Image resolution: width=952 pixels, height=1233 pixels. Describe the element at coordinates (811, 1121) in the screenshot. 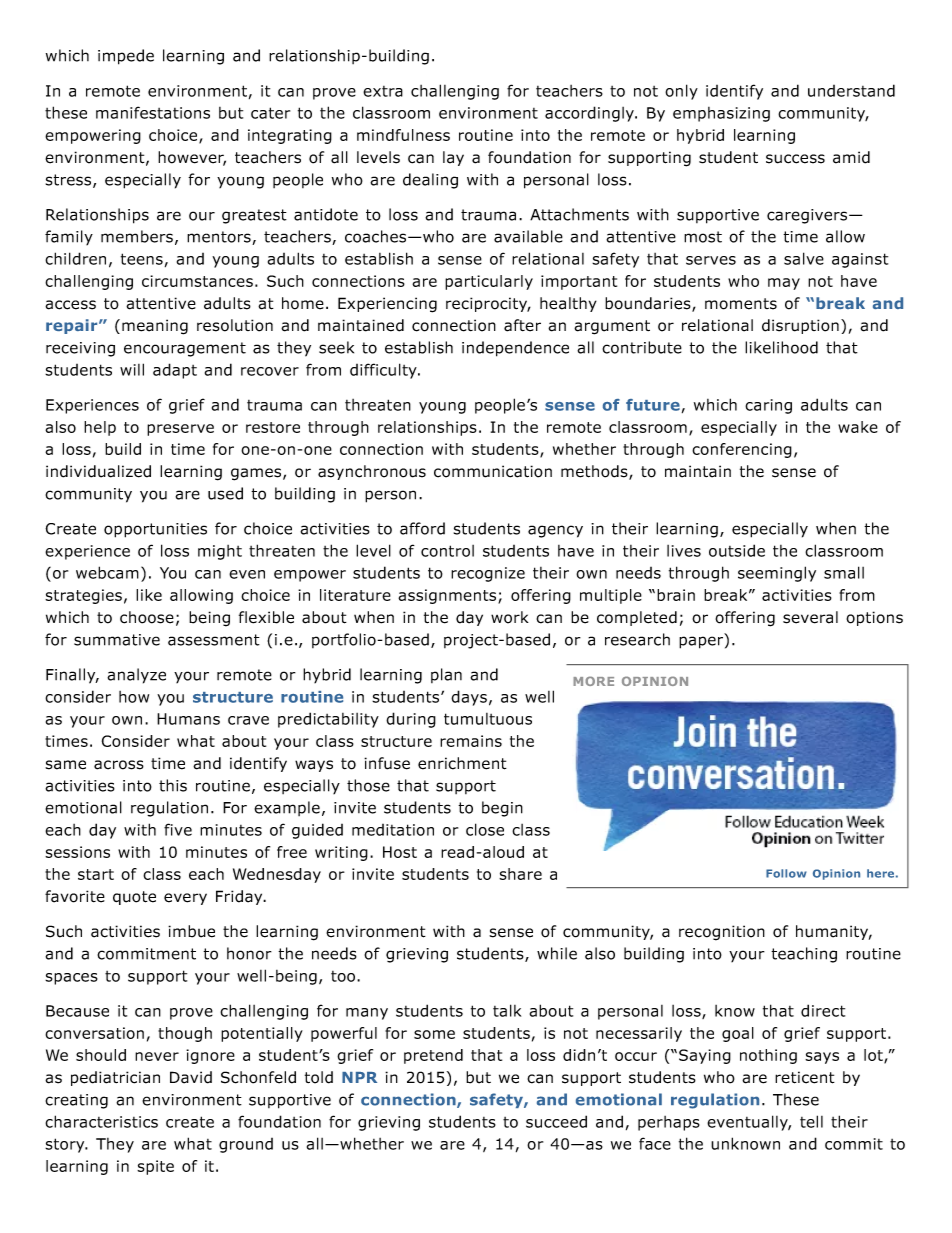

I see `tell` at that location.
